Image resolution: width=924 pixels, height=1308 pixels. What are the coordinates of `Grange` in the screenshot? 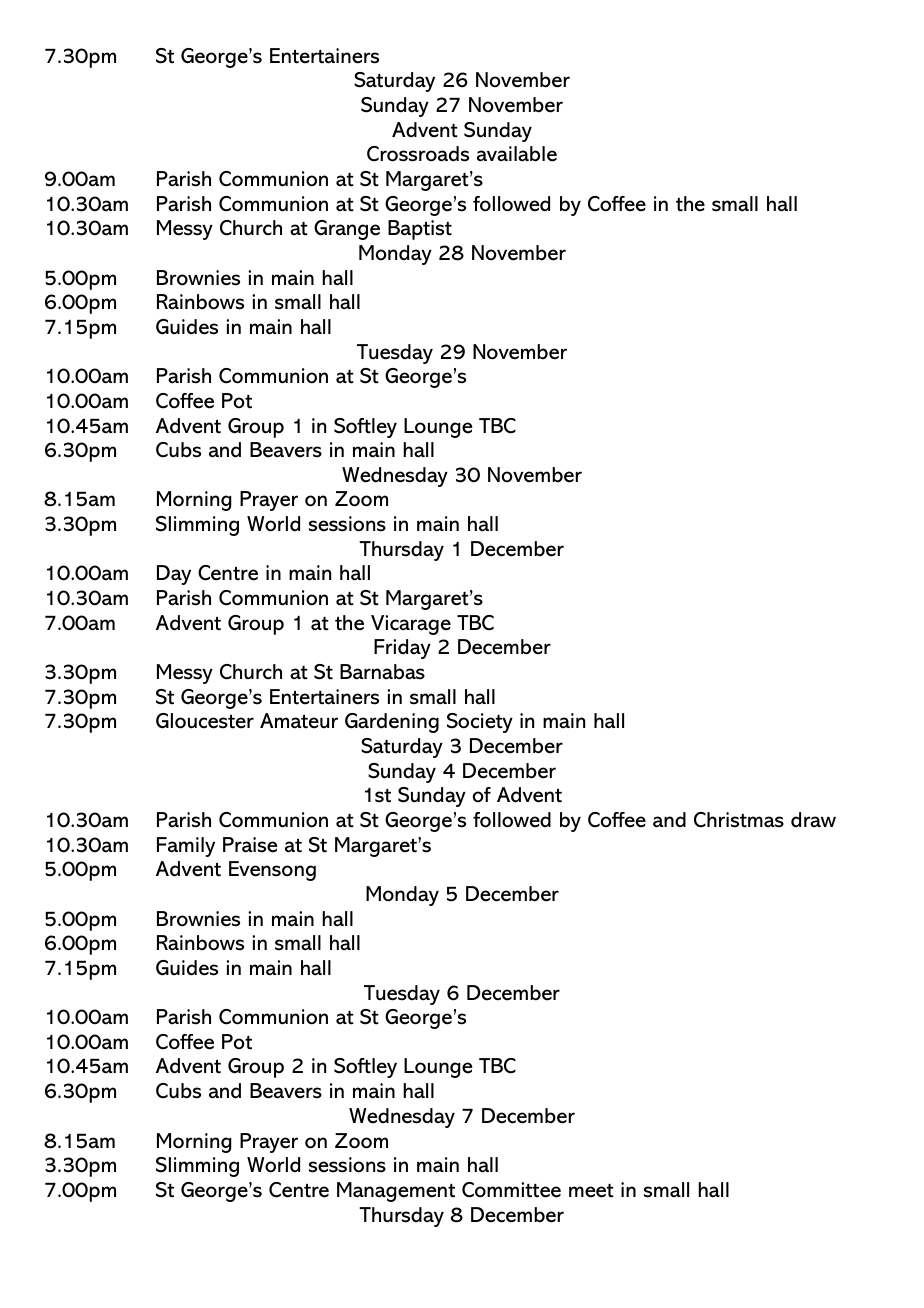 It's located at (347, 230).
